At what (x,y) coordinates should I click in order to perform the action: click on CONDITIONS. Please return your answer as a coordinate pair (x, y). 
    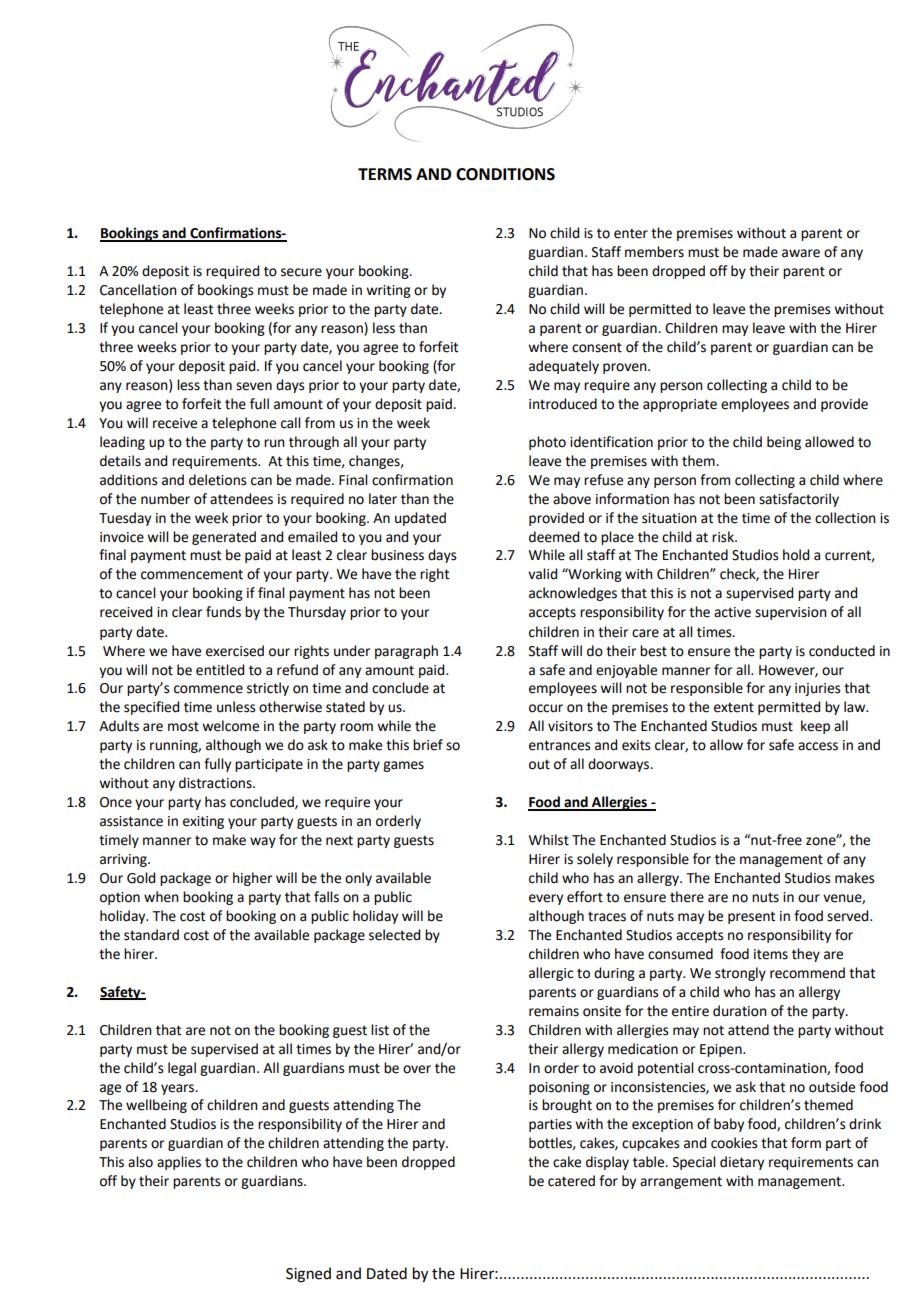
    Looking at the image, I should click on (505, 174).
